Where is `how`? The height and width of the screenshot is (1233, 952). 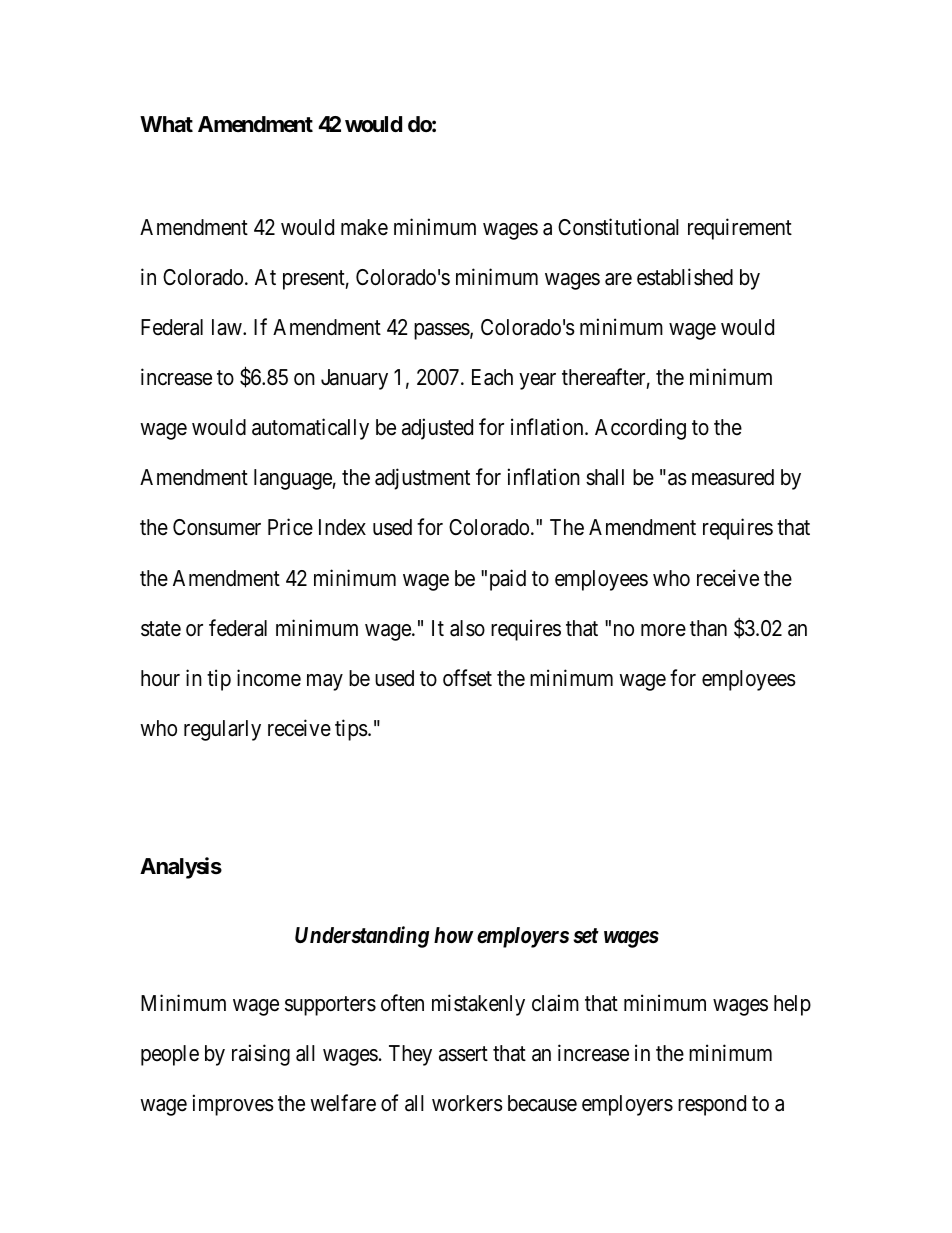 how is located at coordinates (453, 935).
